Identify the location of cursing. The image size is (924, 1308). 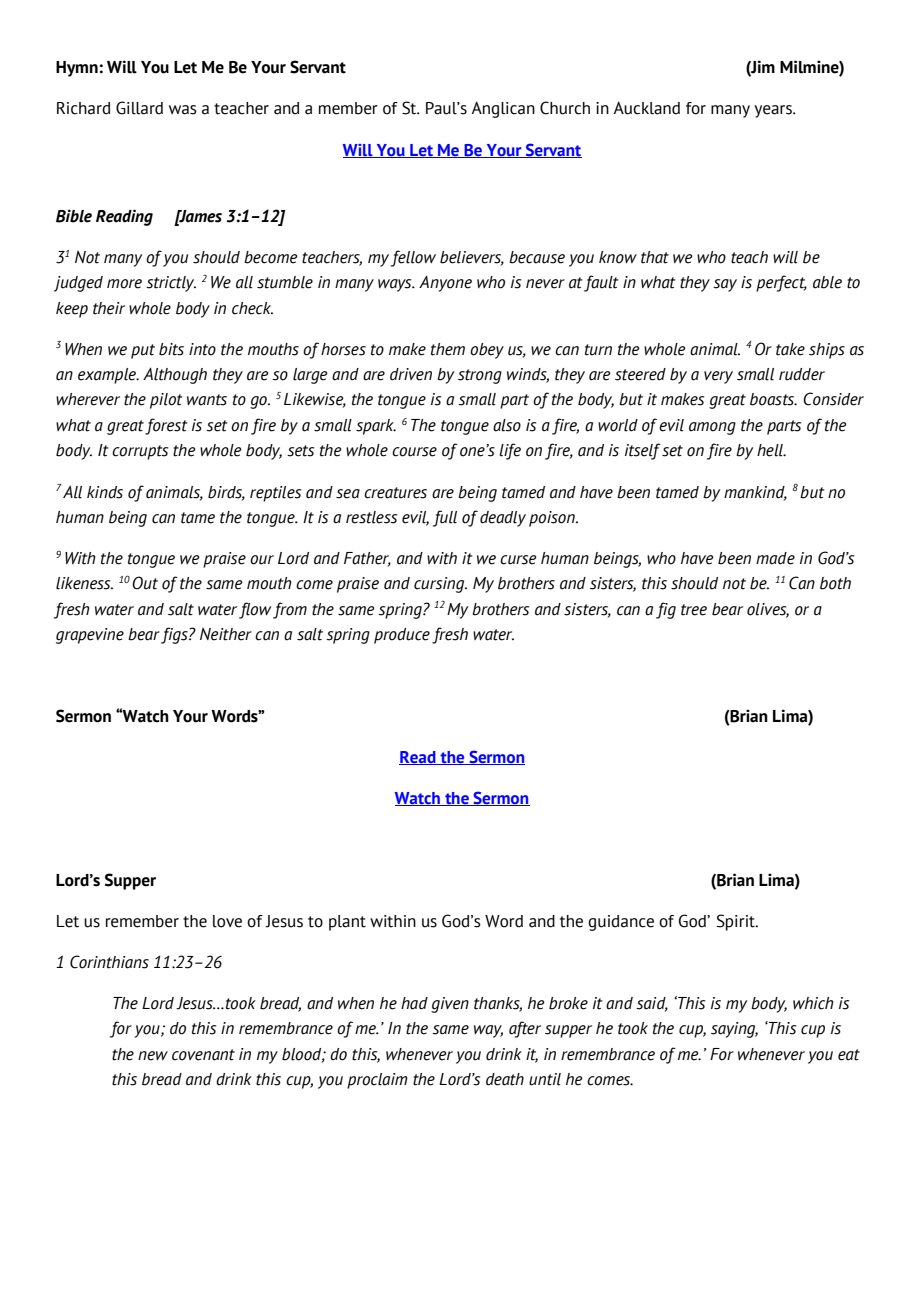
(440, 585).
